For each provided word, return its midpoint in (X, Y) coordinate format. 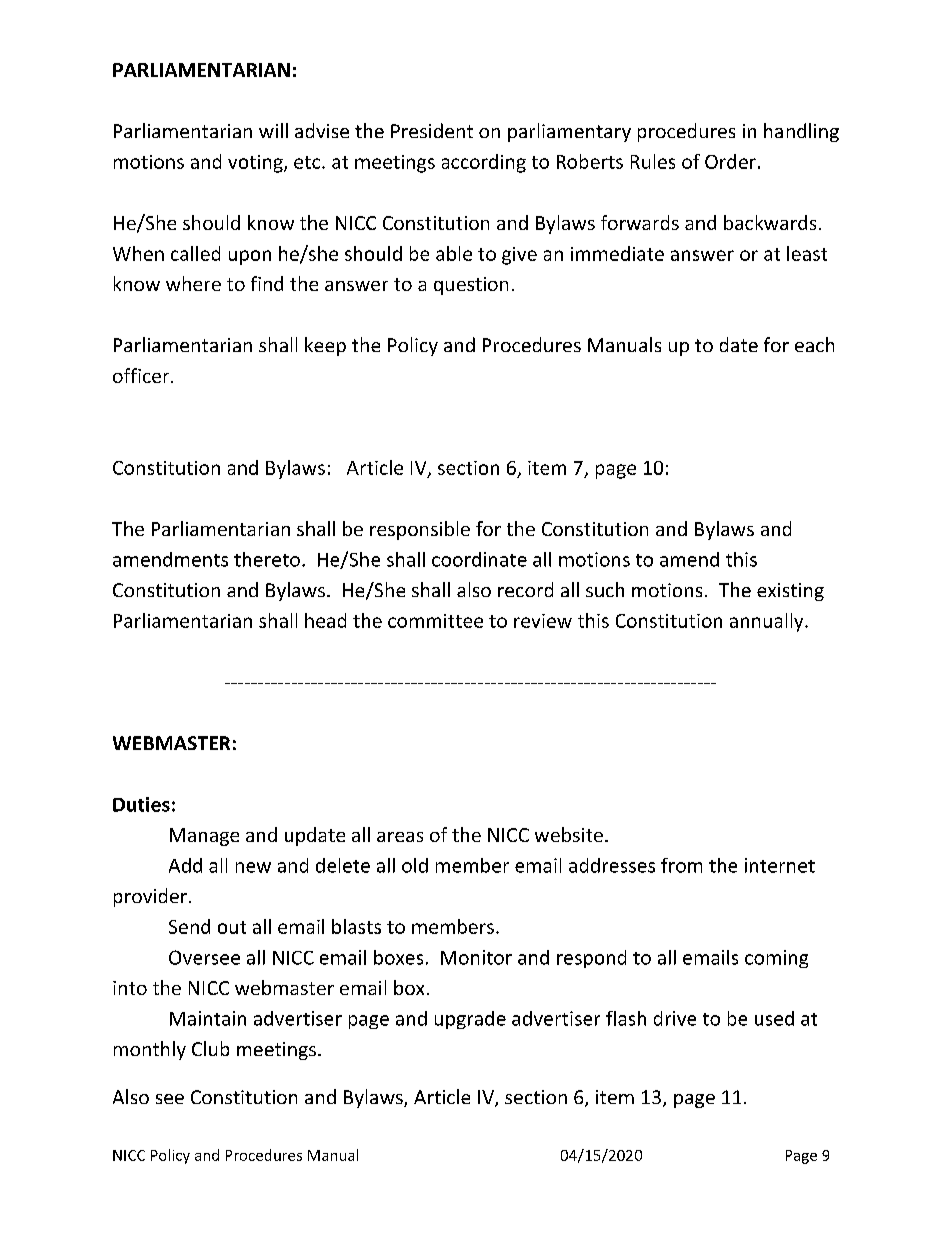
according (484, 163)
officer (142, 375)
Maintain (208, 1018)
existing (790, 592)
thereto (267, 559)
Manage (204, 837)
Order (730, 161)
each (814, 344)
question (471, 286)
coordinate (479, 559)
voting (256, 164)
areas (400, 837)
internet (780, 865)
